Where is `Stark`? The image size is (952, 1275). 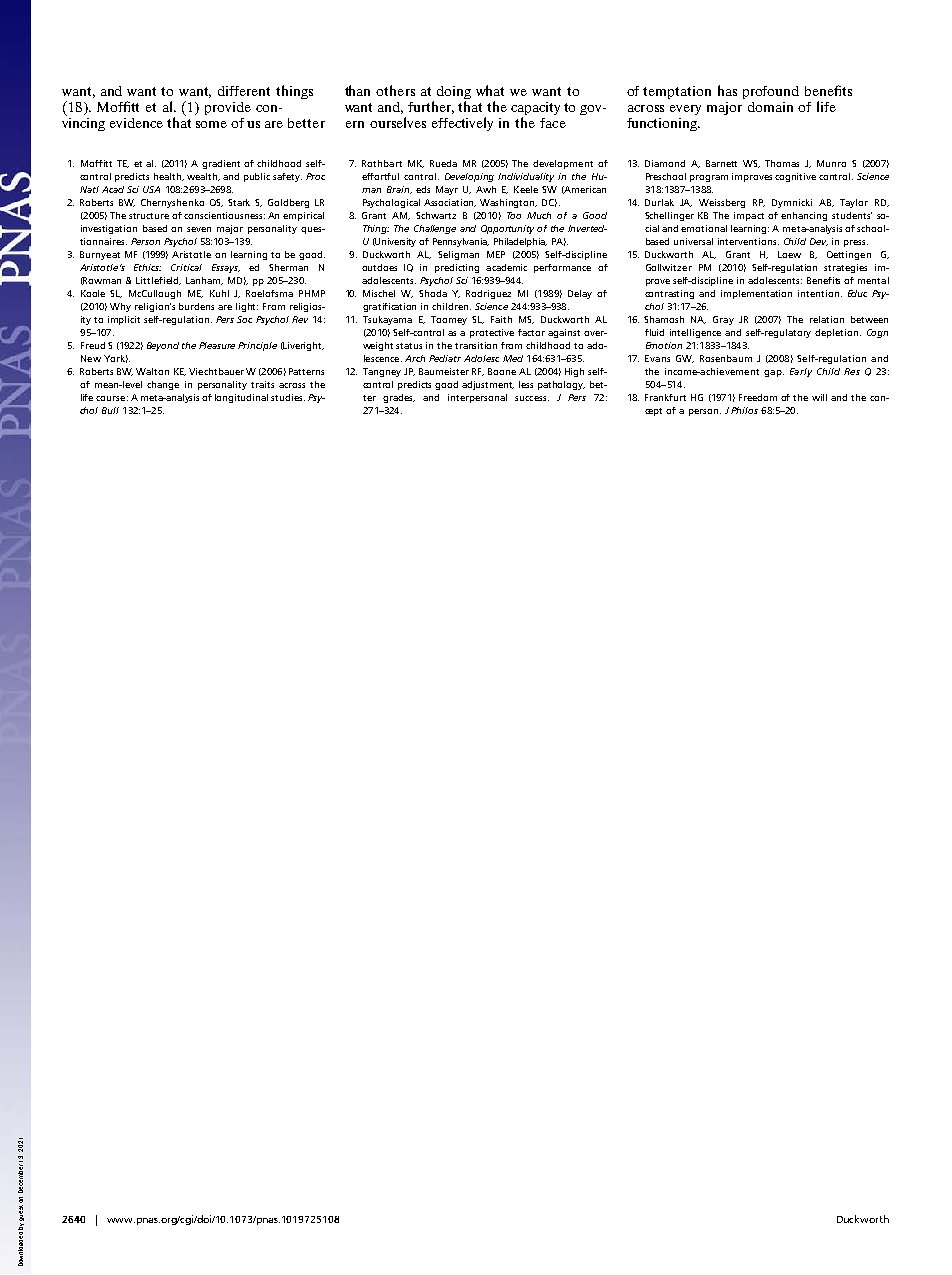
Stark is located at coordinates (239, 202).
